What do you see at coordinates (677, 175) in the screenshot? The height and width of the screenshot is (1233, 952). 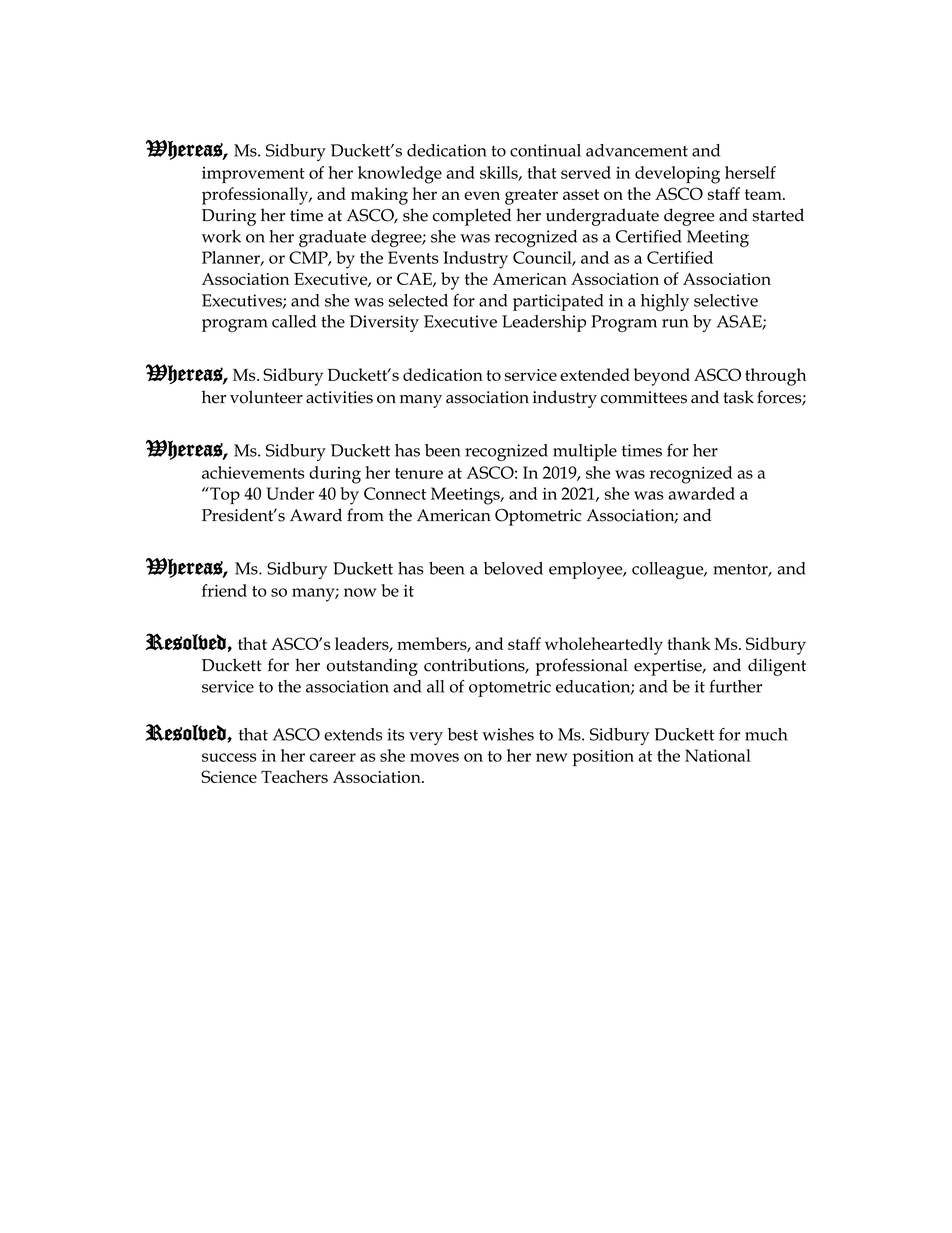 I see `developing` at bounding box center [677, 175].
